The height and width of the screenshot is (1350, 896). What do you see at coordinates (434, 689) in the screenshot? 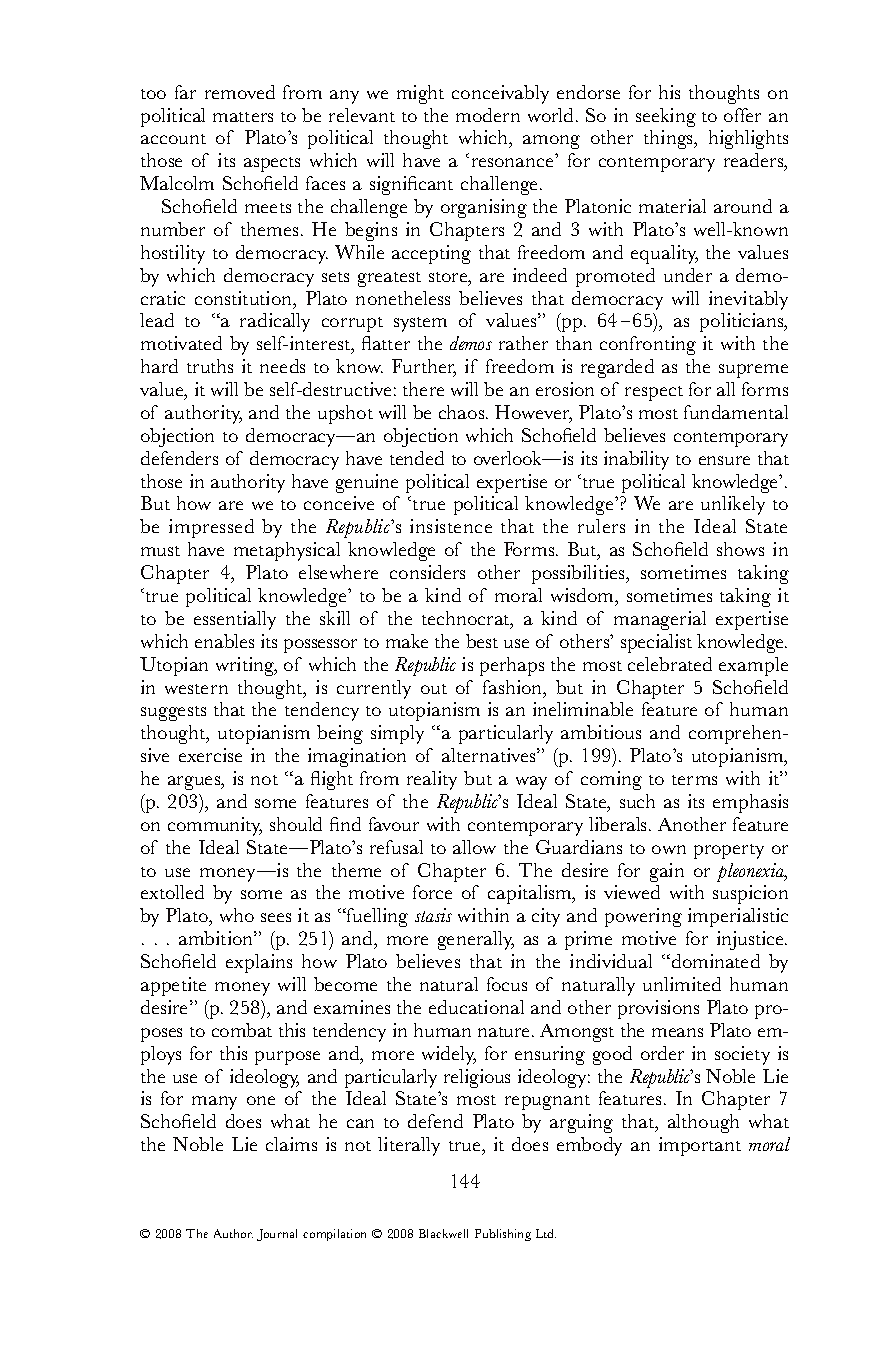
I see `out` at bounding box center [434, 689].
